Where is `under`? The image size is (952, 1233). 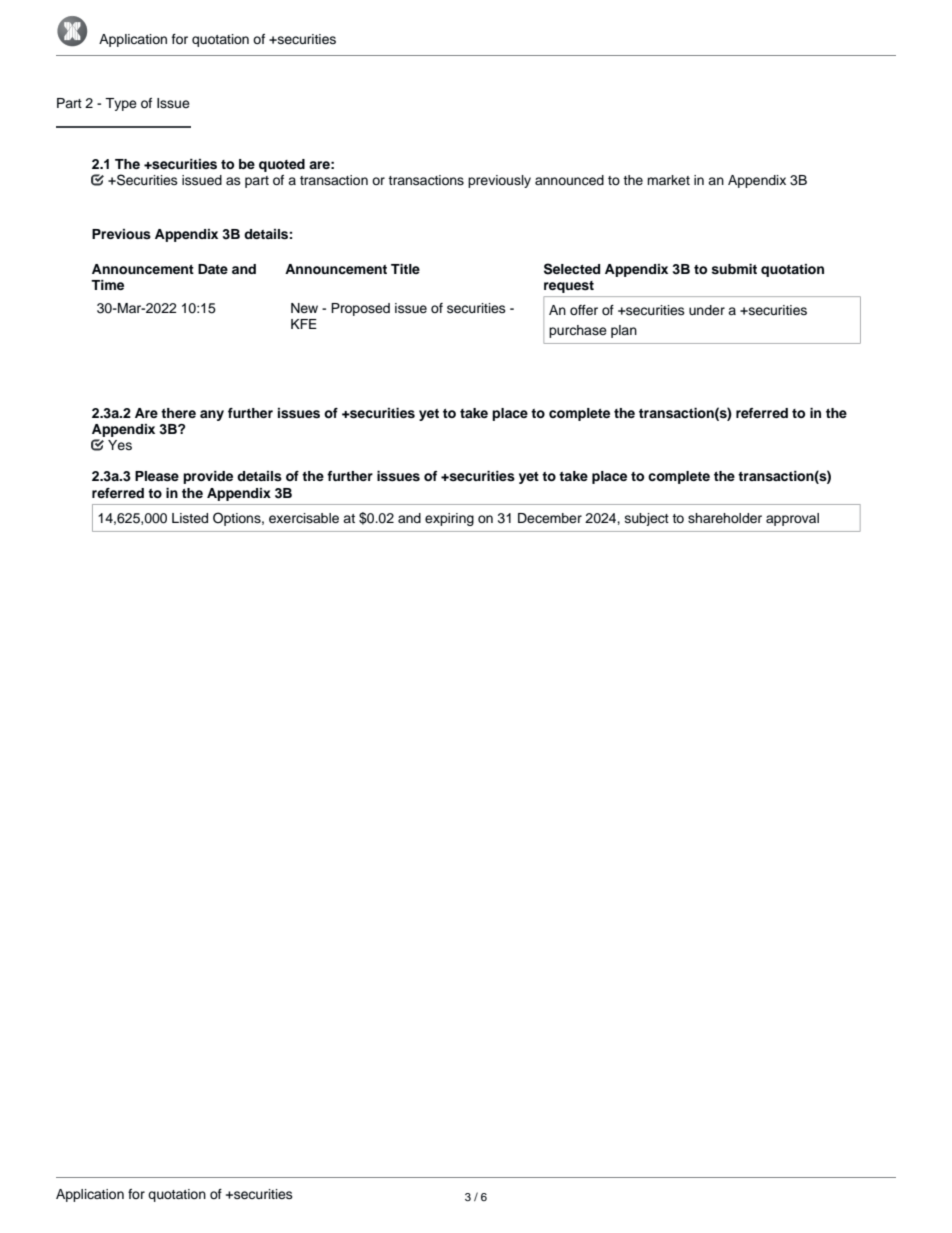 under is located at coordinates (707, 310).
